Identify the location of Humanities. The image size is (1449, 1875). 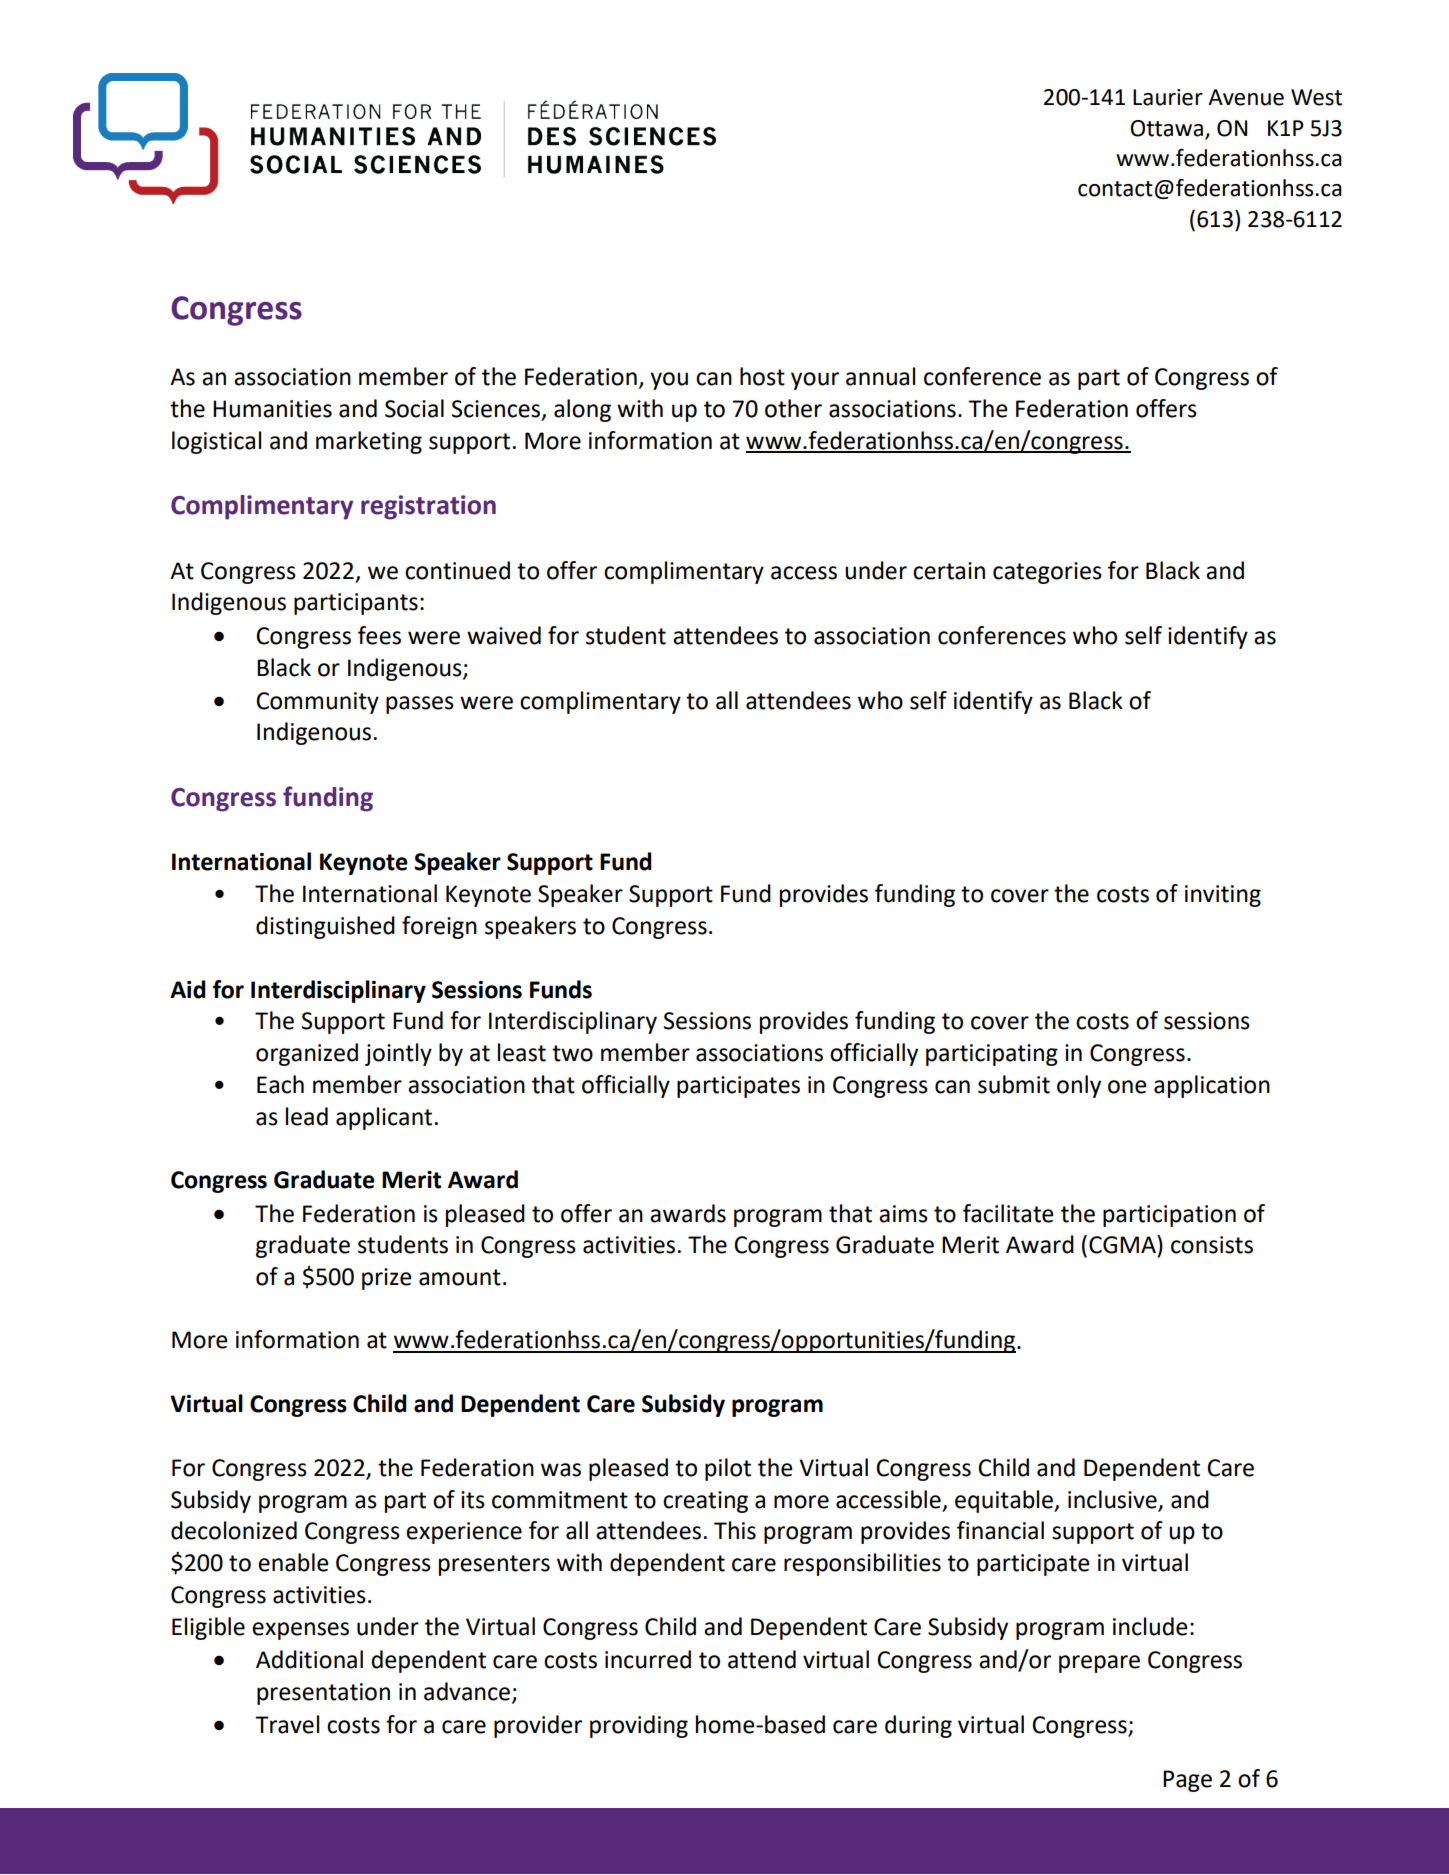
(272, 409).
